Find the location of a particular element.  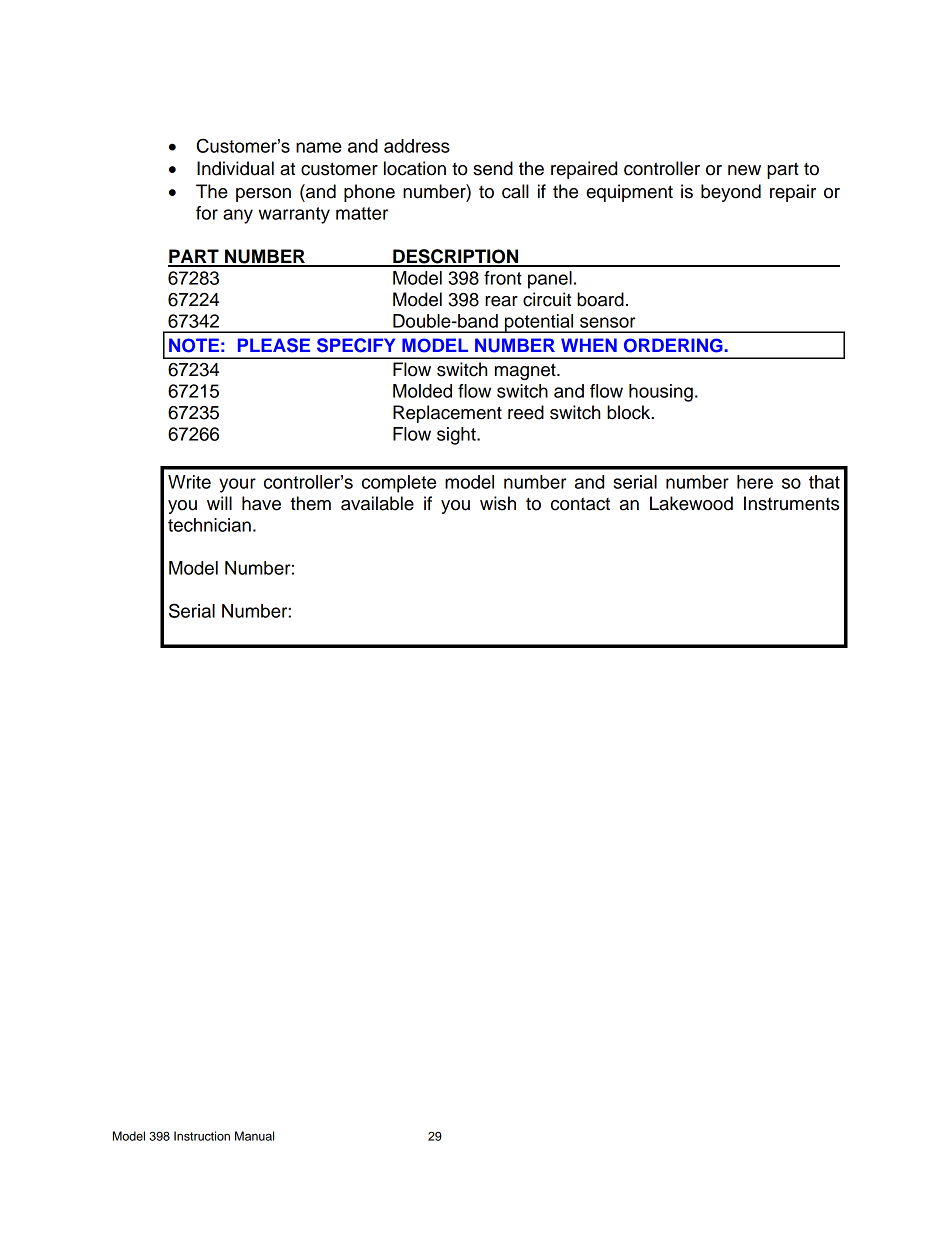

send is located at coordinates (493, 168).
